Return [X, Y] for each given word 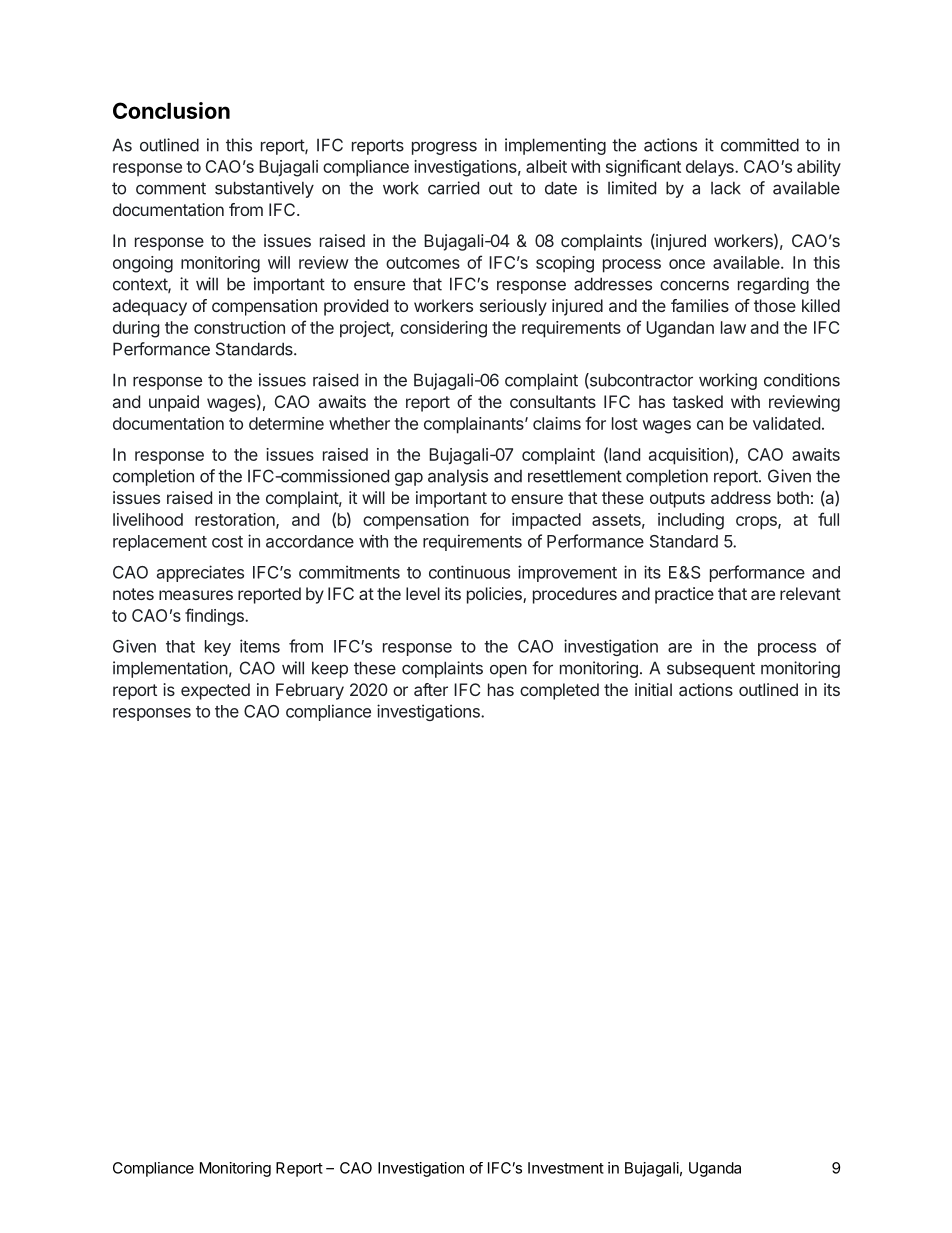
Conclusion [171, 110]
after [431, 689]
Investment [566, 1168]
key [218, 648]
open [508, 671]
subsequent [711, 670]
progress [444, 148]
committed [760, 145]
